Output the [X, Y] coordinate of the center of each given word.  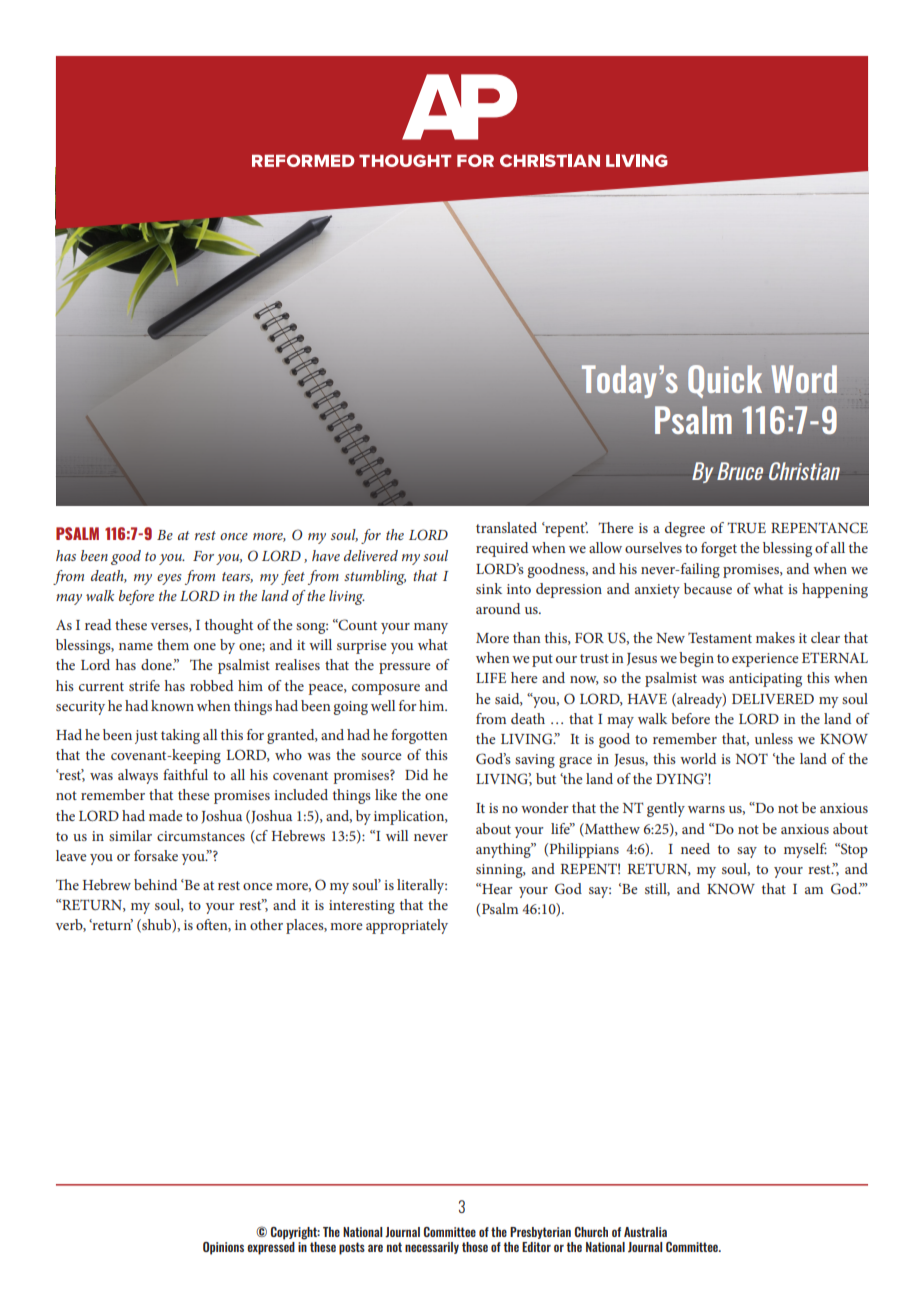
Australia [645, 1232]
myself [805, 850]
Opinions [223, 1248]
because [708, 588]
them [173, 644]
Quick [725, 381]
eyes [169, 579]
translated [506, 527]
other [266, 924]
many [431, 628]
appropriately [407, 926]
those [475, 1247]
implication [410, 817]
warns [706, 809]
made [165, 815]
